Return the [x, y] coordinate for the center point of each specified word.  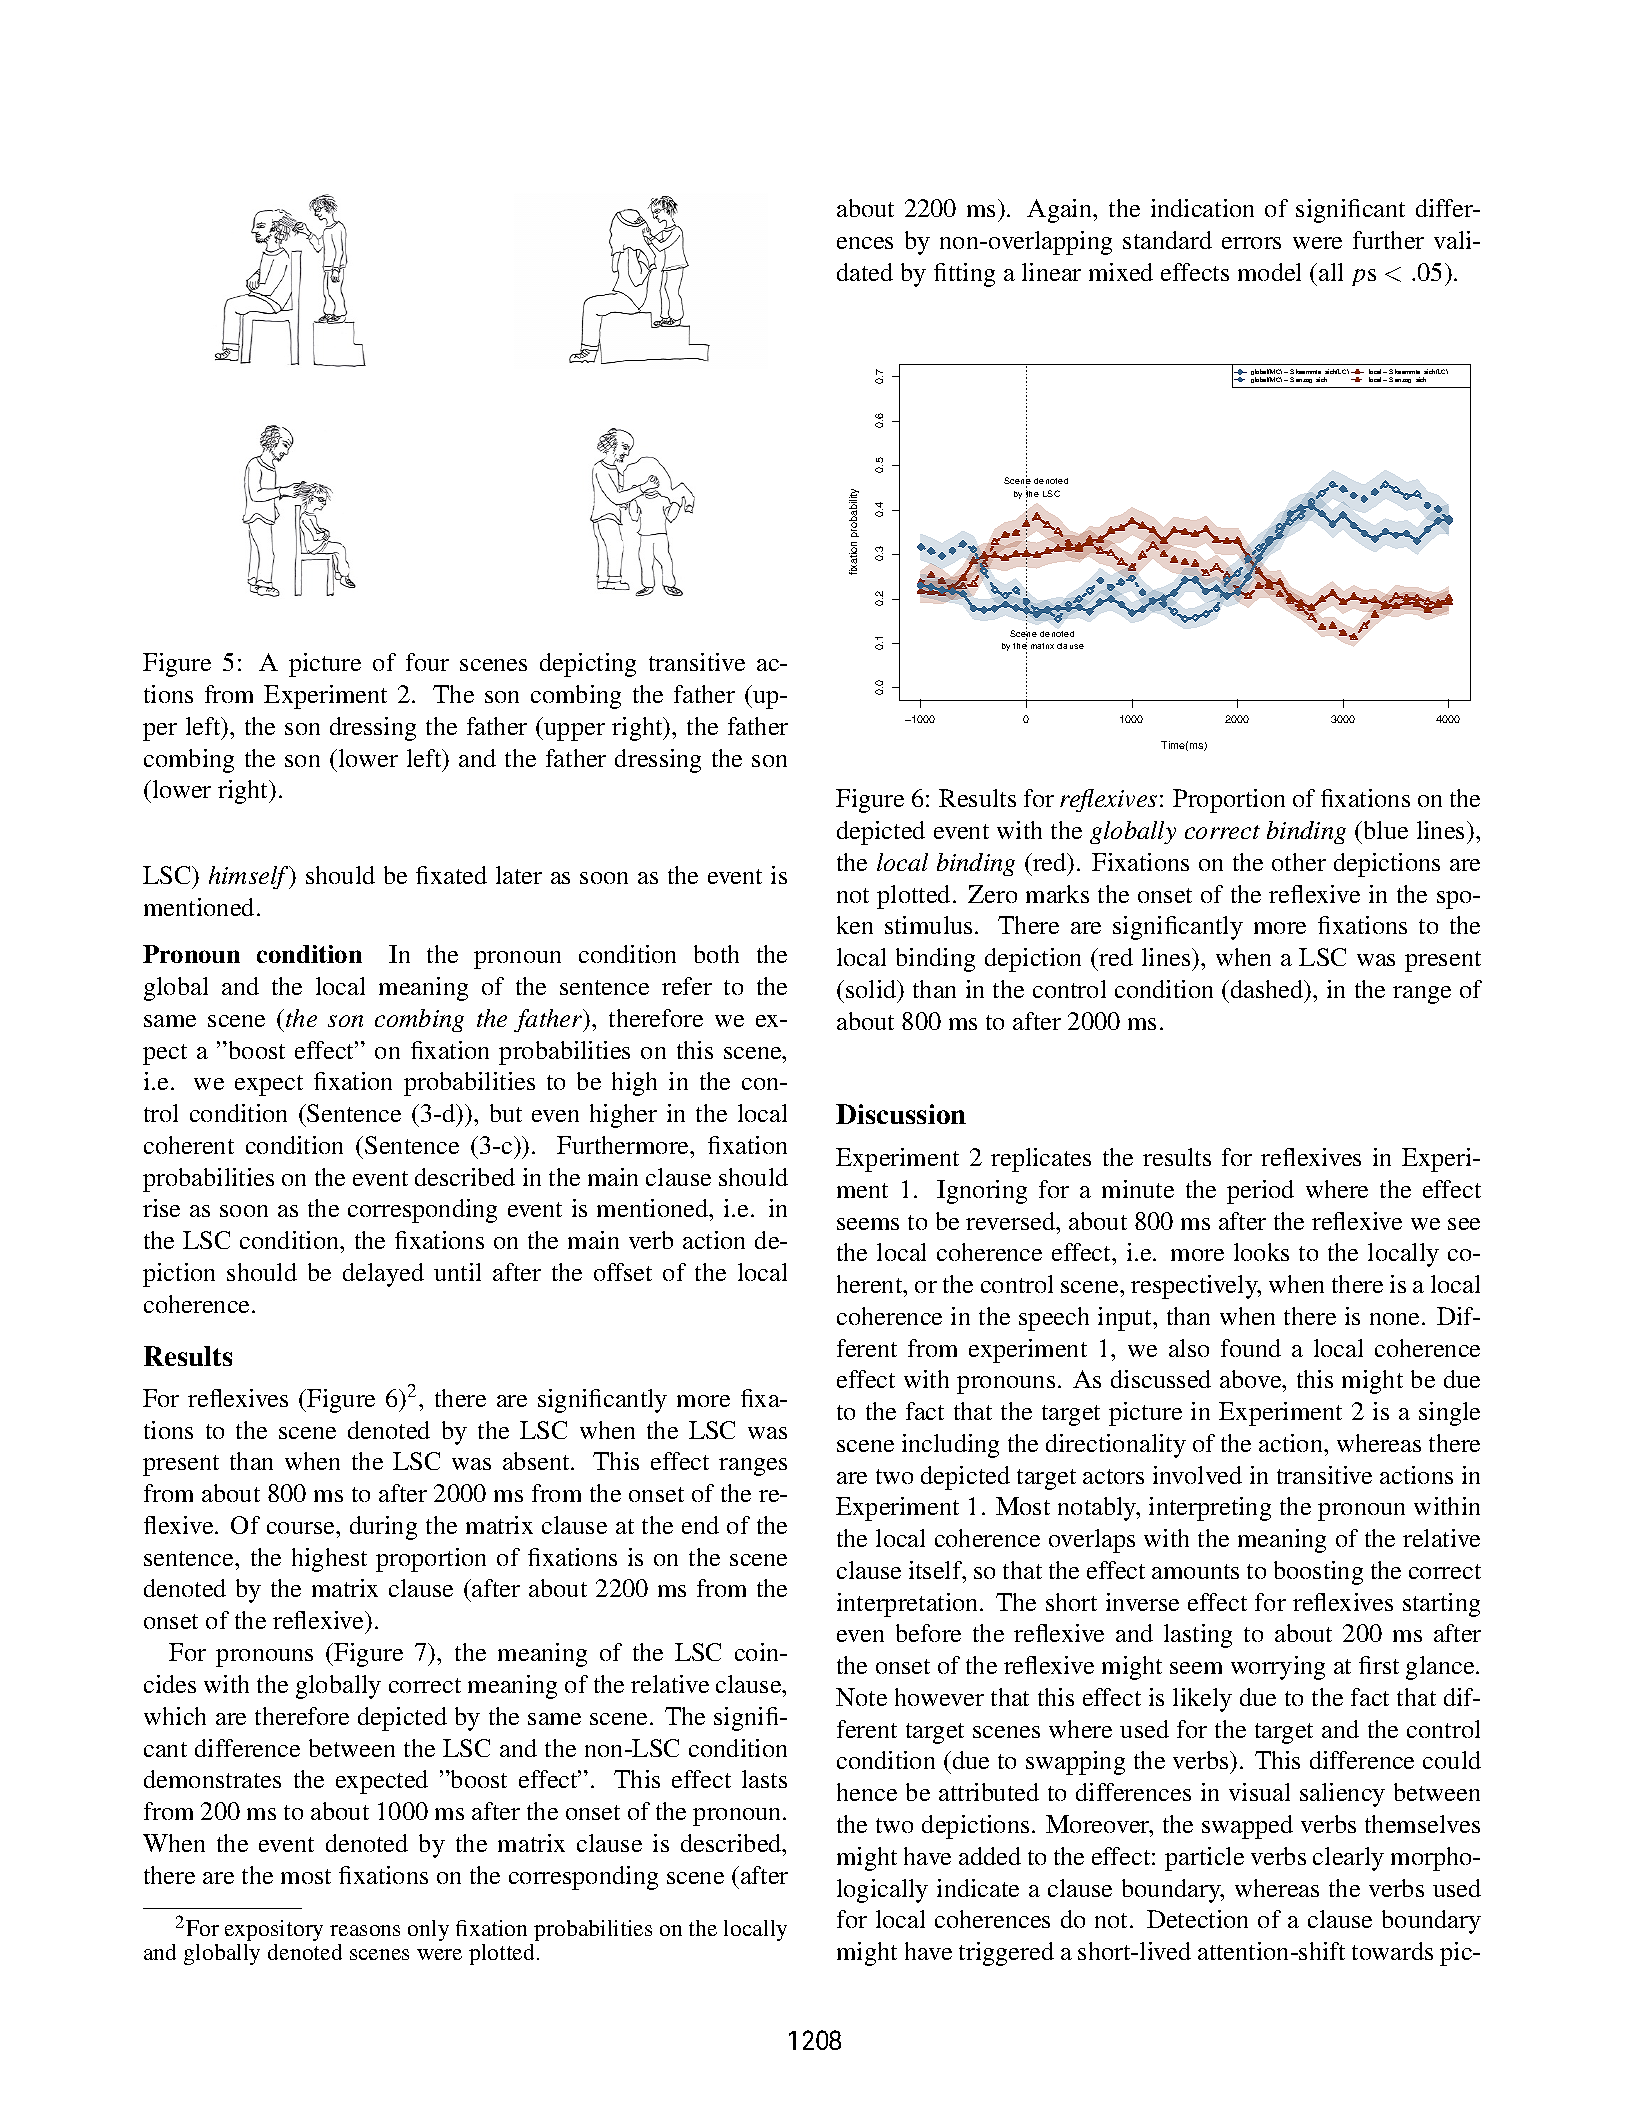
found [1251, 1348]
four [427, 662]
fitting [964, 275]
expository [274, 1930]
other [1299, 862]
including [950, 1446]
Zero [992, 894]
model [1269, 272]
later [519, 875]
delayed [383, 1275]
